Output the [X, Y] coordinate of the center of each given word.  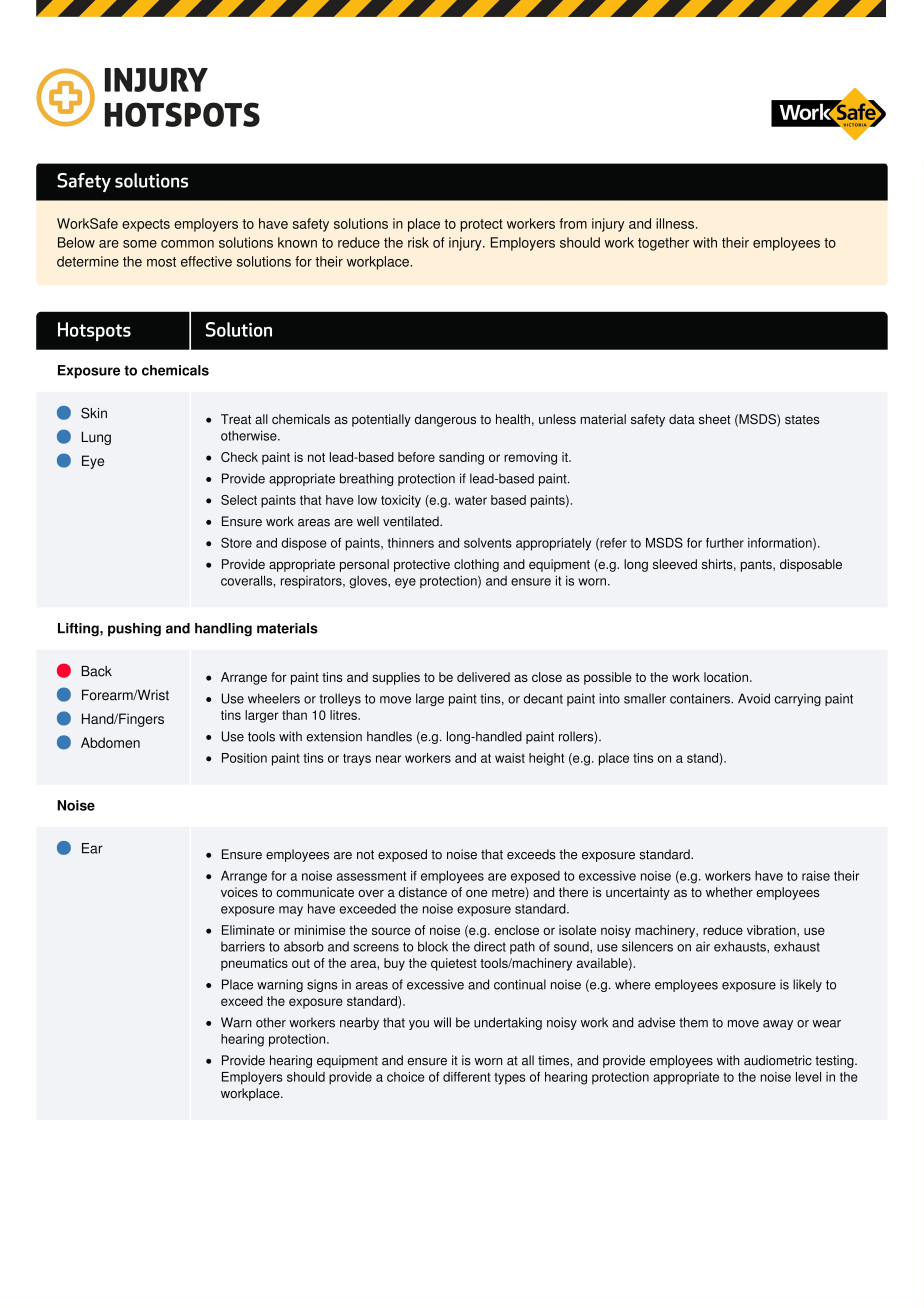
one [476, 893]
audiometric [778, 1060]
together [663, 244]
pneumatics [254, 964]
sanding [461, 458]
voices [239, 892]
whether [729, 892]
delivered [483, 677]
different [467, 1077]
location [726, 677]
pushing [134, 630]
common [187, 244]
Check [239, 457]
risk [418, 242]
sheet [715, 419]
